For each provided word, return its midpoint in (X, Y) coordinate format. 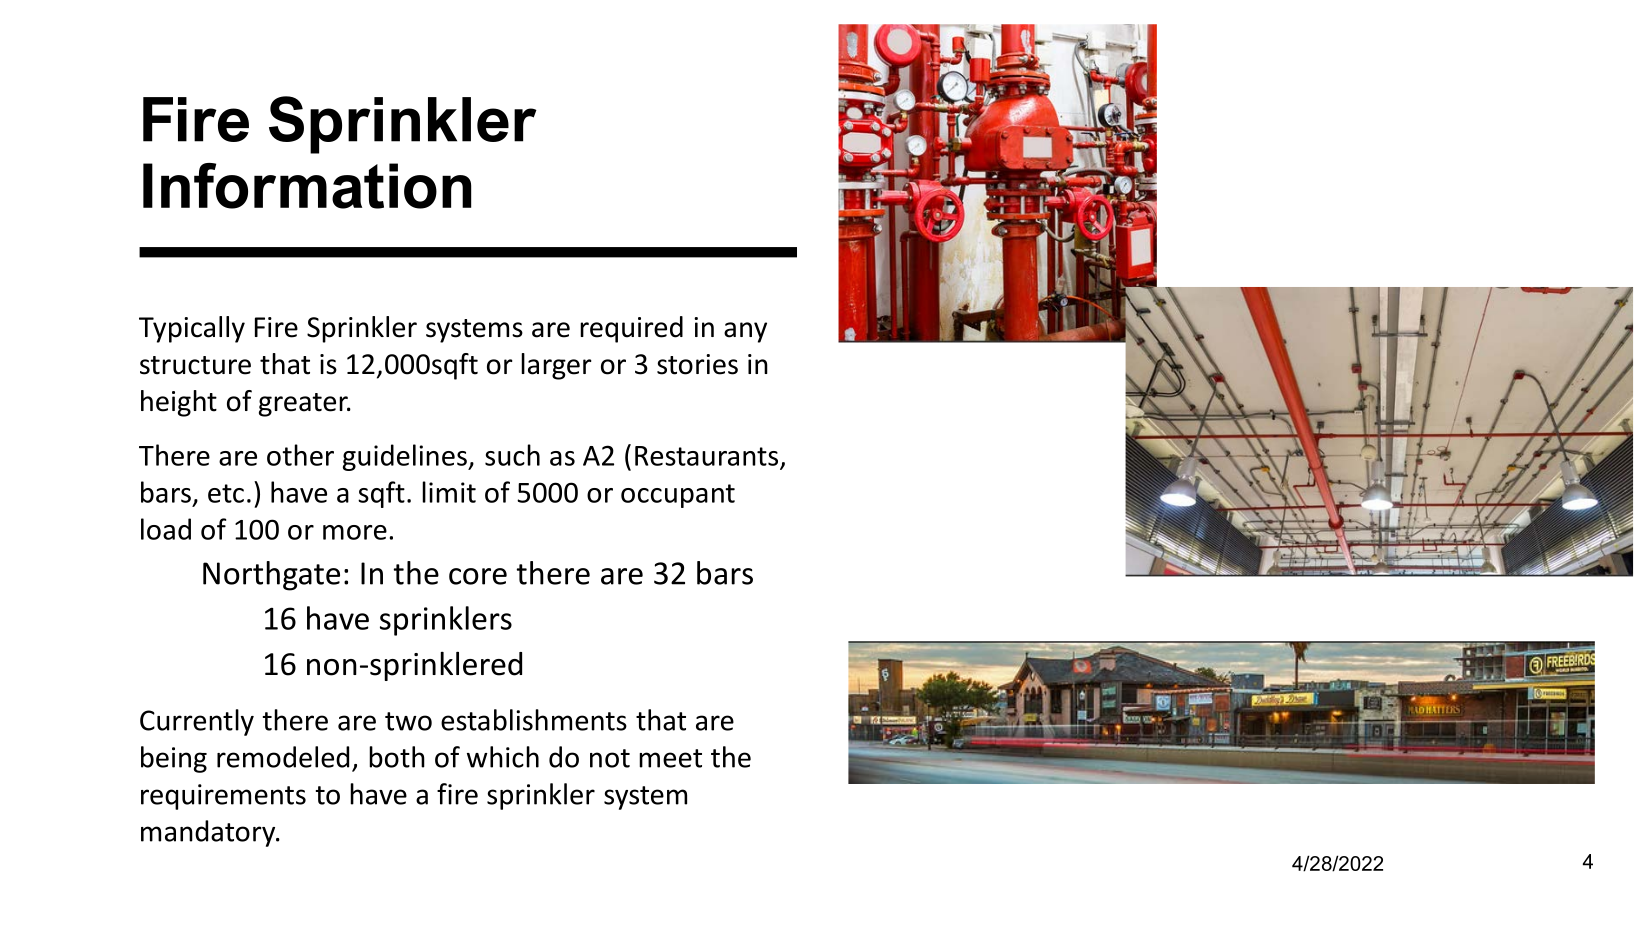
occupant (678, 496)
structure (195, 365)
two (408, 721)
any (745, 332)
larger (556, 366)
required (631, 329)
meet (670, 758)
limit (449, 492)
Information (307, 186)
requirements (223, 797)
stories (697, 364)
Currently (197, 722)
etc (226, 493)
